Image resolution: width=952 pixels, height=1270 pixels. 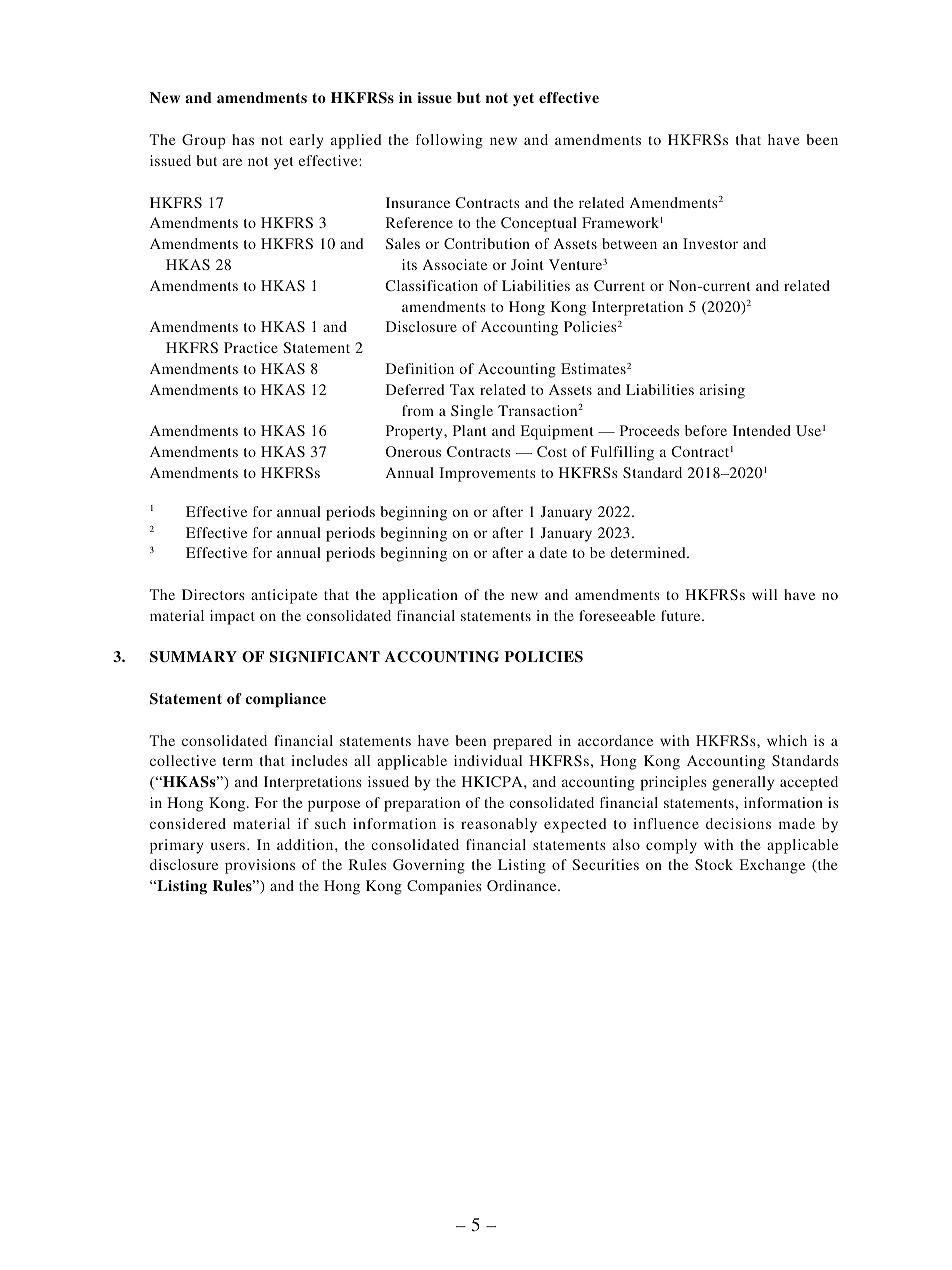 What do you see at coordinates (710, 243) in the screenshot?
I see `Investor` at bounding box center [710, 243].
